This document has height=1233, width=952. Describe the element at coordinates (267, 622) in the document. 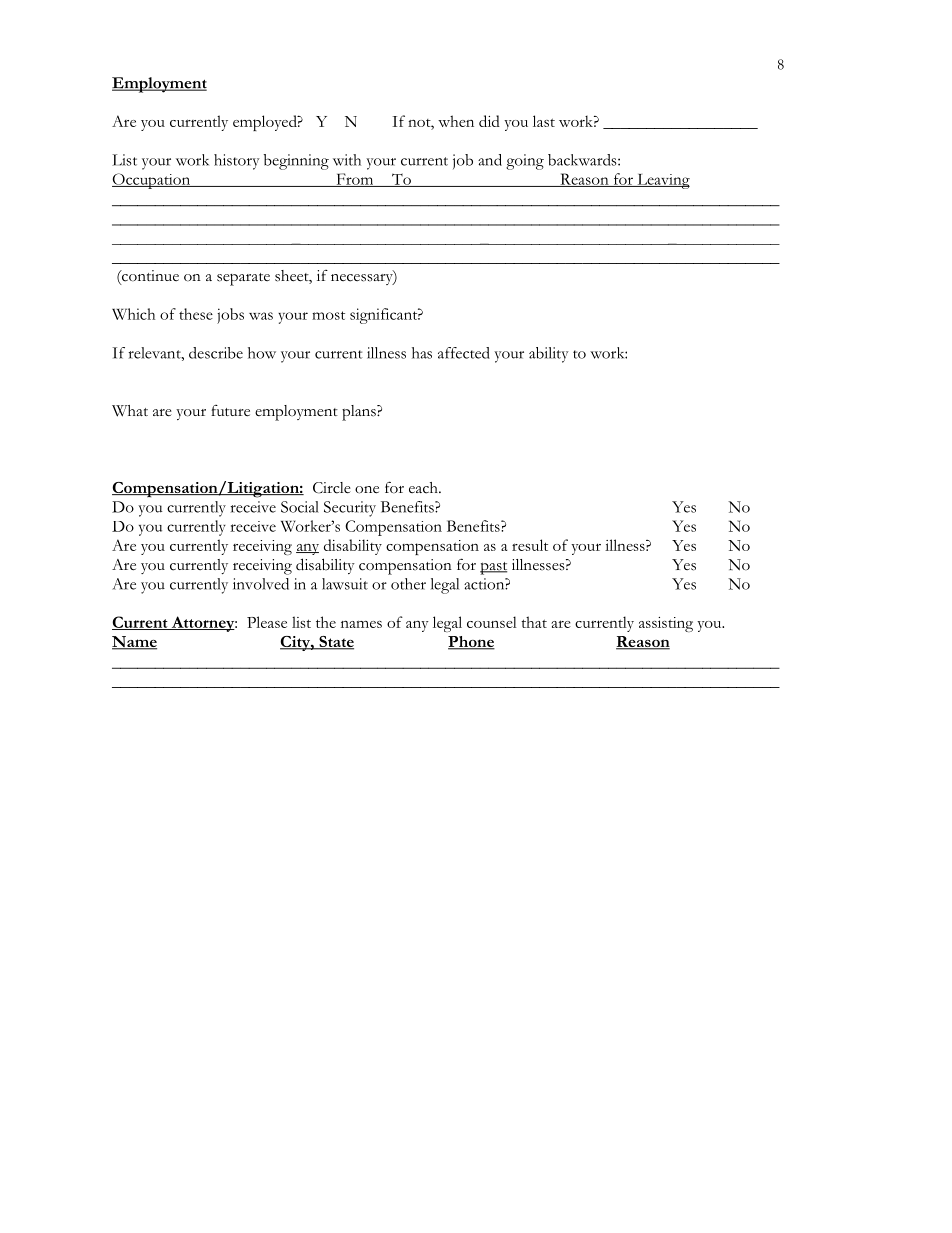

I see `Please` at that location.
